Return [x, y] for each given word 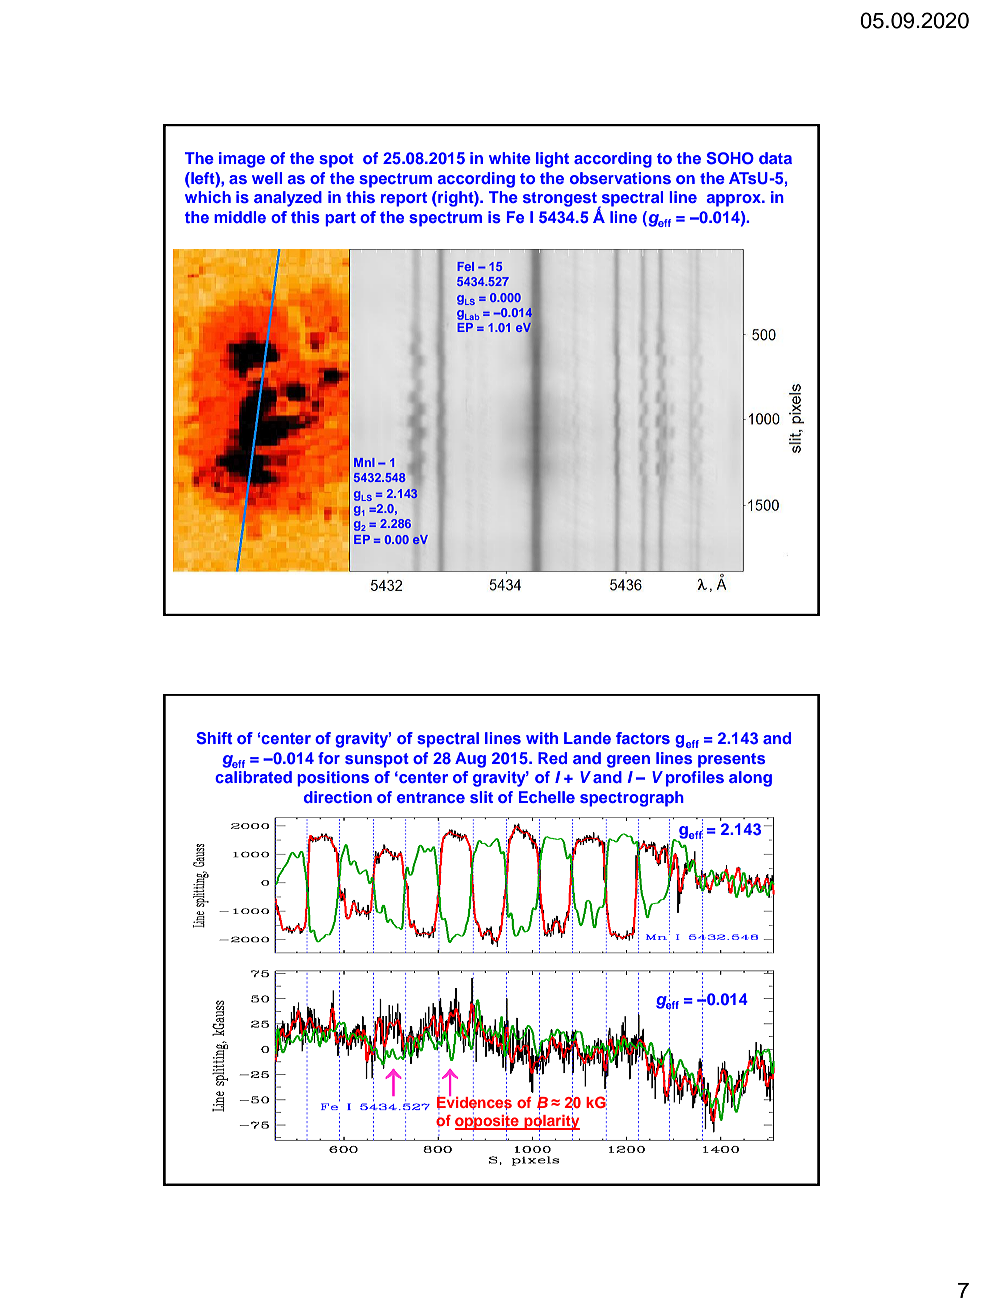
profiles [695, 779]
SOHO [730, 158]
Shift [214, 738]
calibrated [253, 777]
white [510, 158]
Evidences [474, 1102]
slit [481, 797]
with [542, 738]
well [267, 178]
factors [643, 738]
